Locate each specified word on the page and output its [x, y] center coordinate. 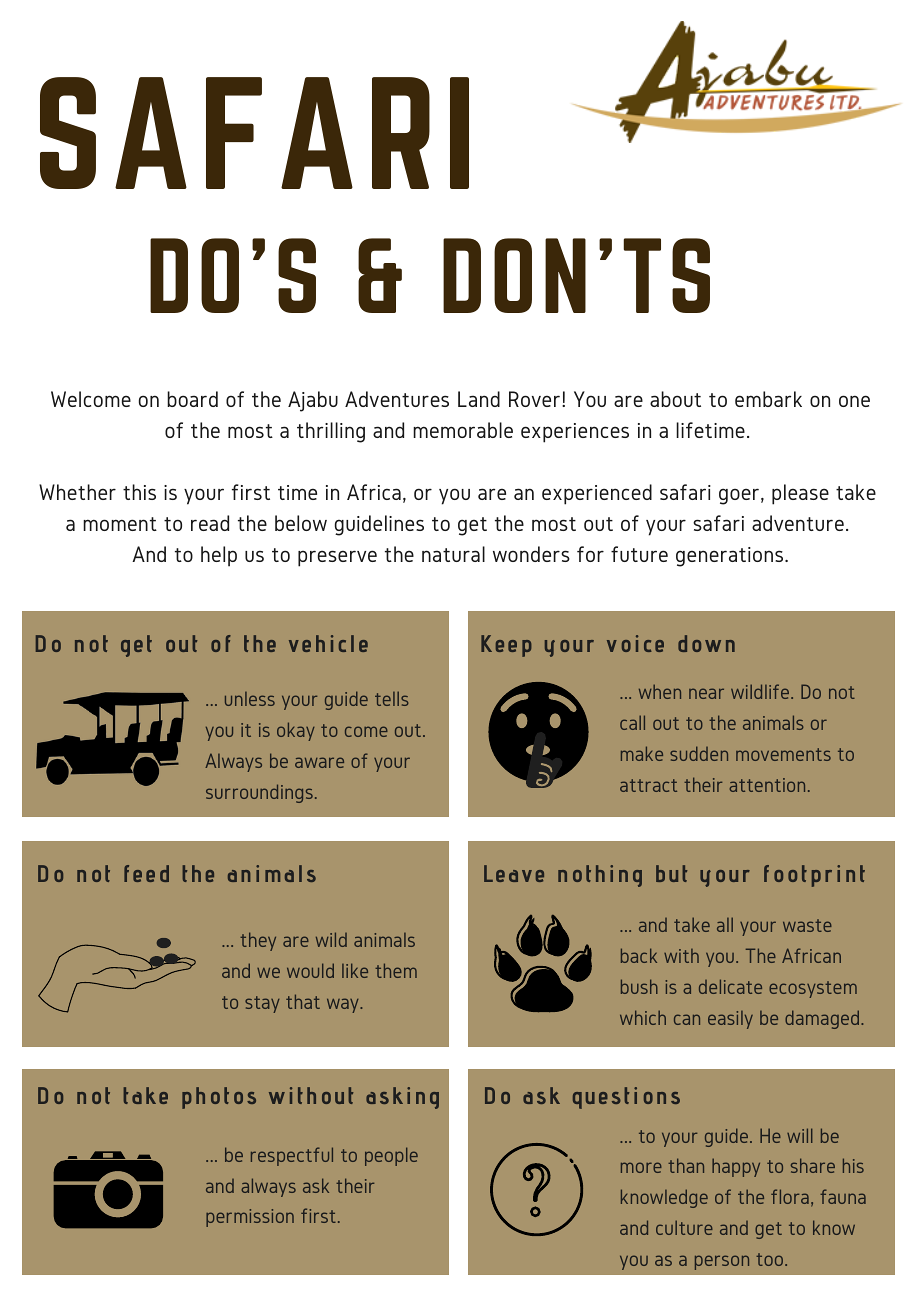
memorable [463, 430]
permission [250, 1218]
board [192, 399]
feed [146, 873]
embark [768, 399]
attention [767, 785]
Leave [514, 873]
